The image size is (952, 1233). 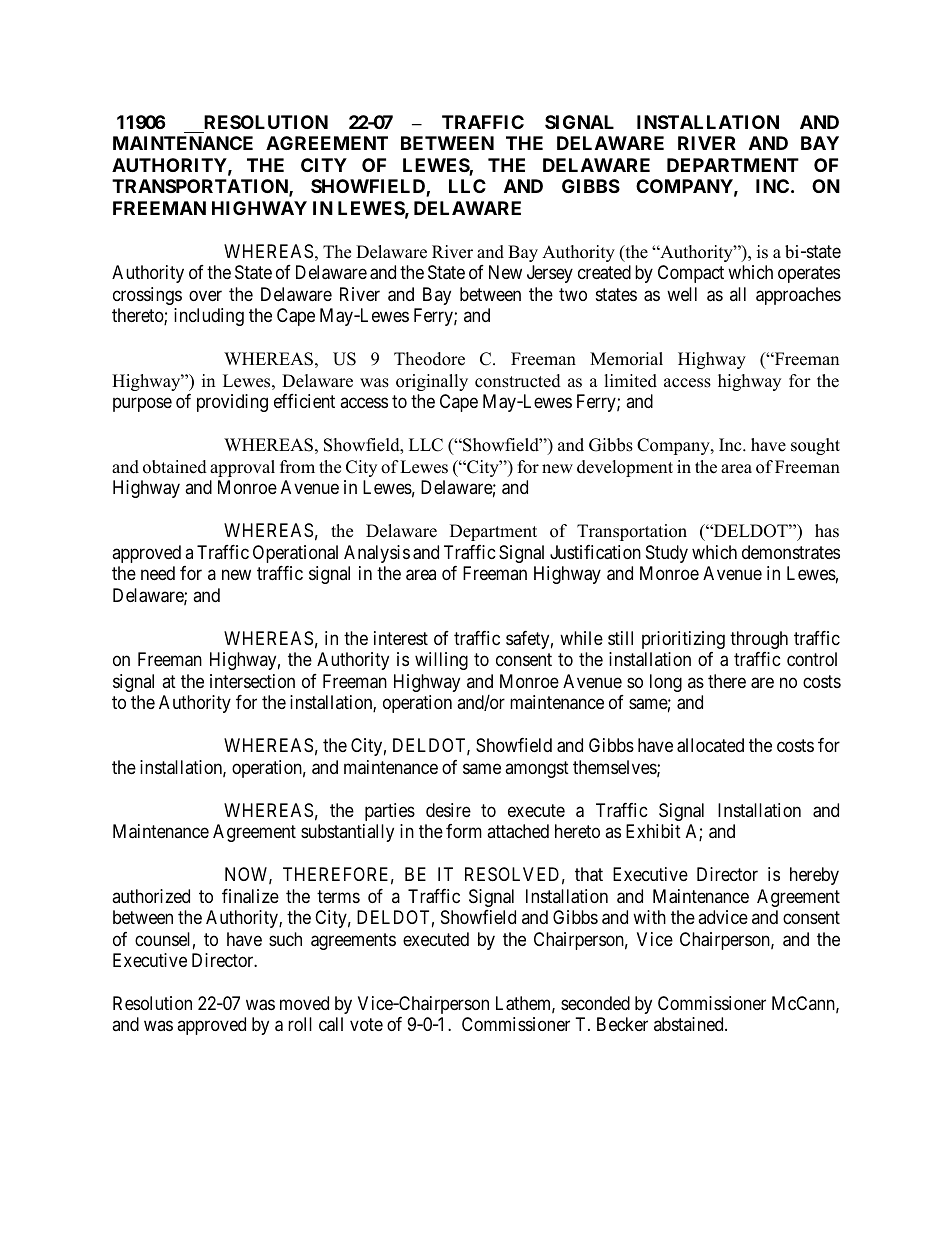 I want to click on Jersey, so click(x=550, y=274).
